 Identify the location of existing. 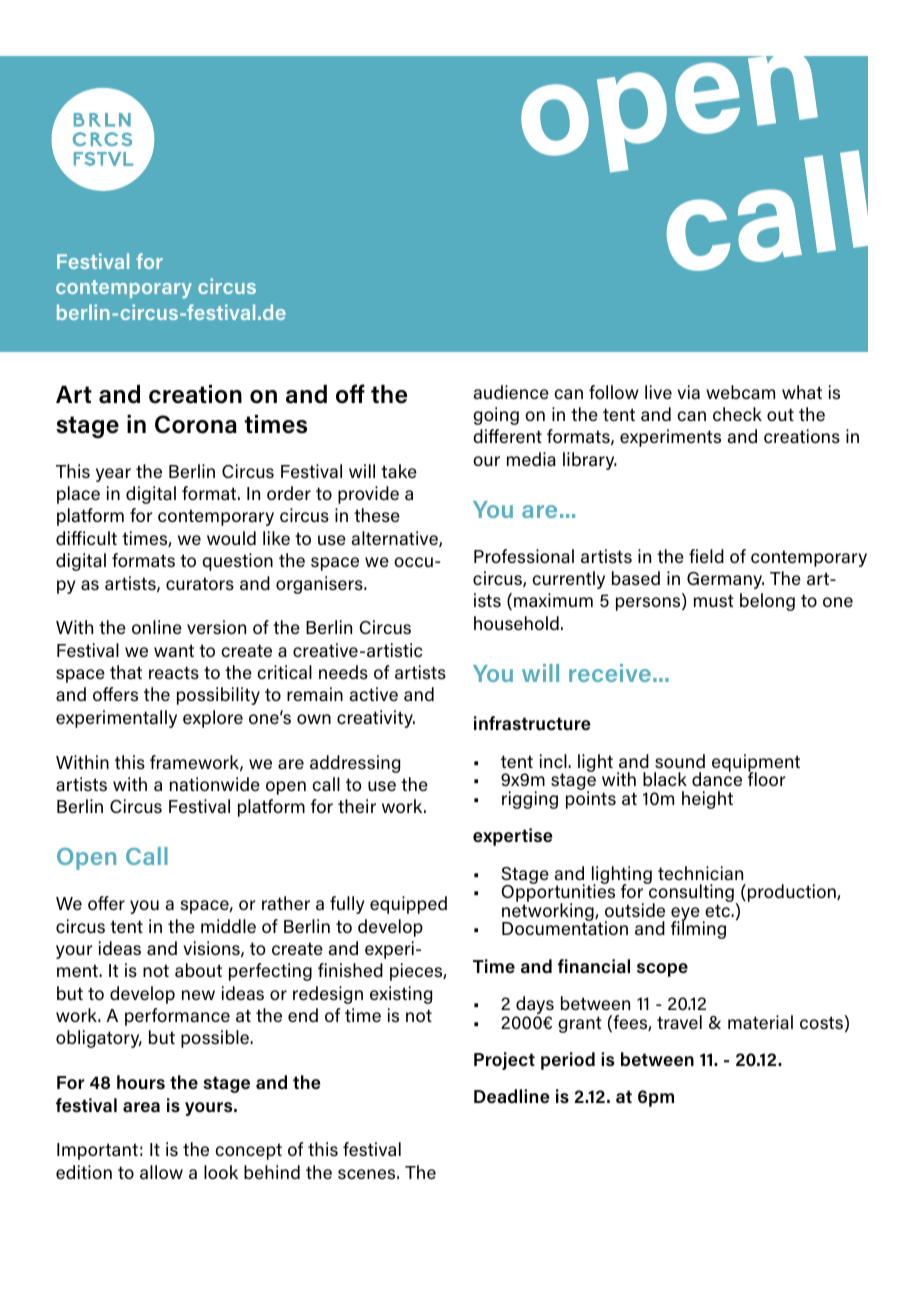
(401, 995).
